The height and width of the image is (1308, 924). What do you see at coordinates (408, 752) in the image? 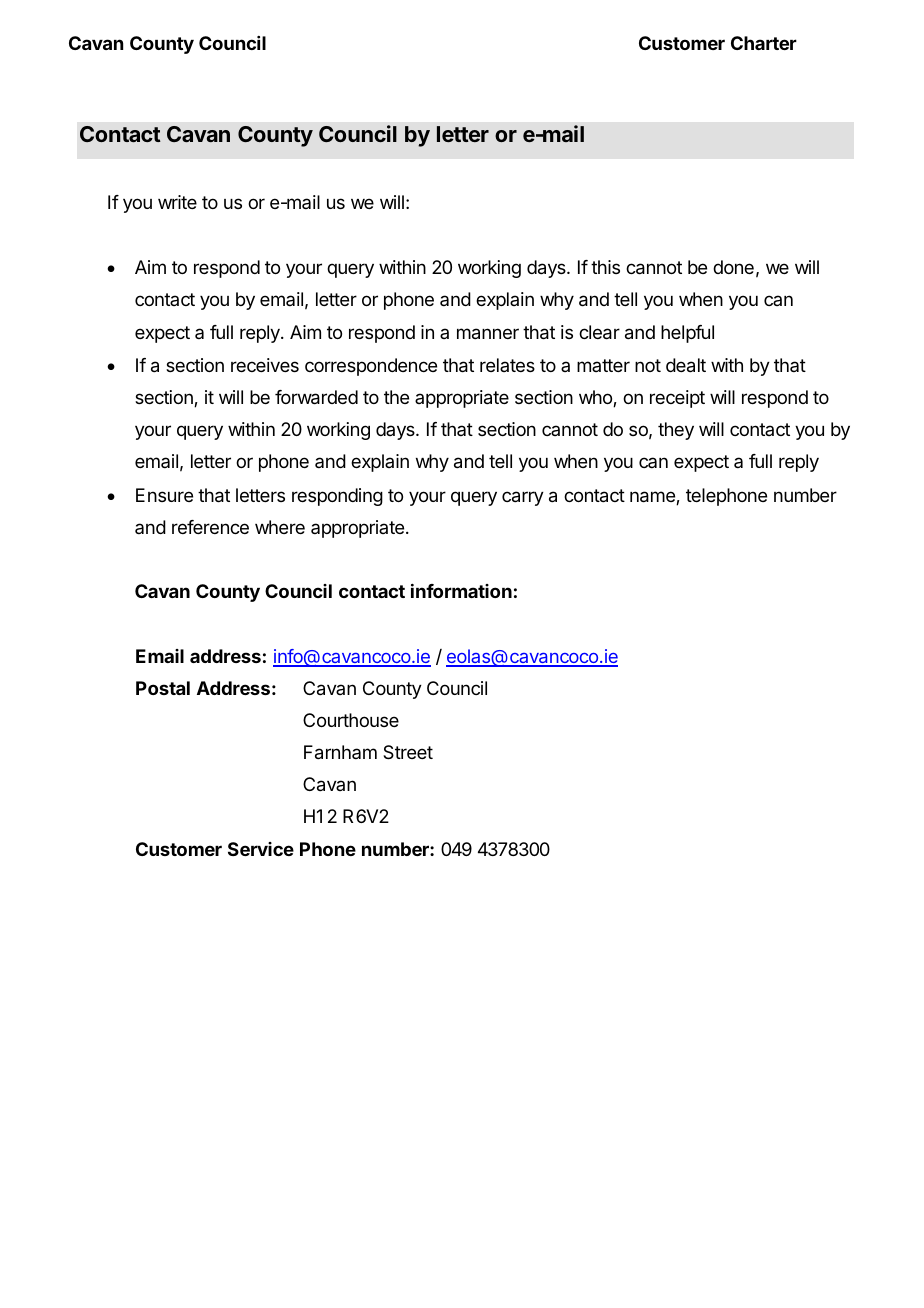
I see `Street` at bounding box center [408, 752].
